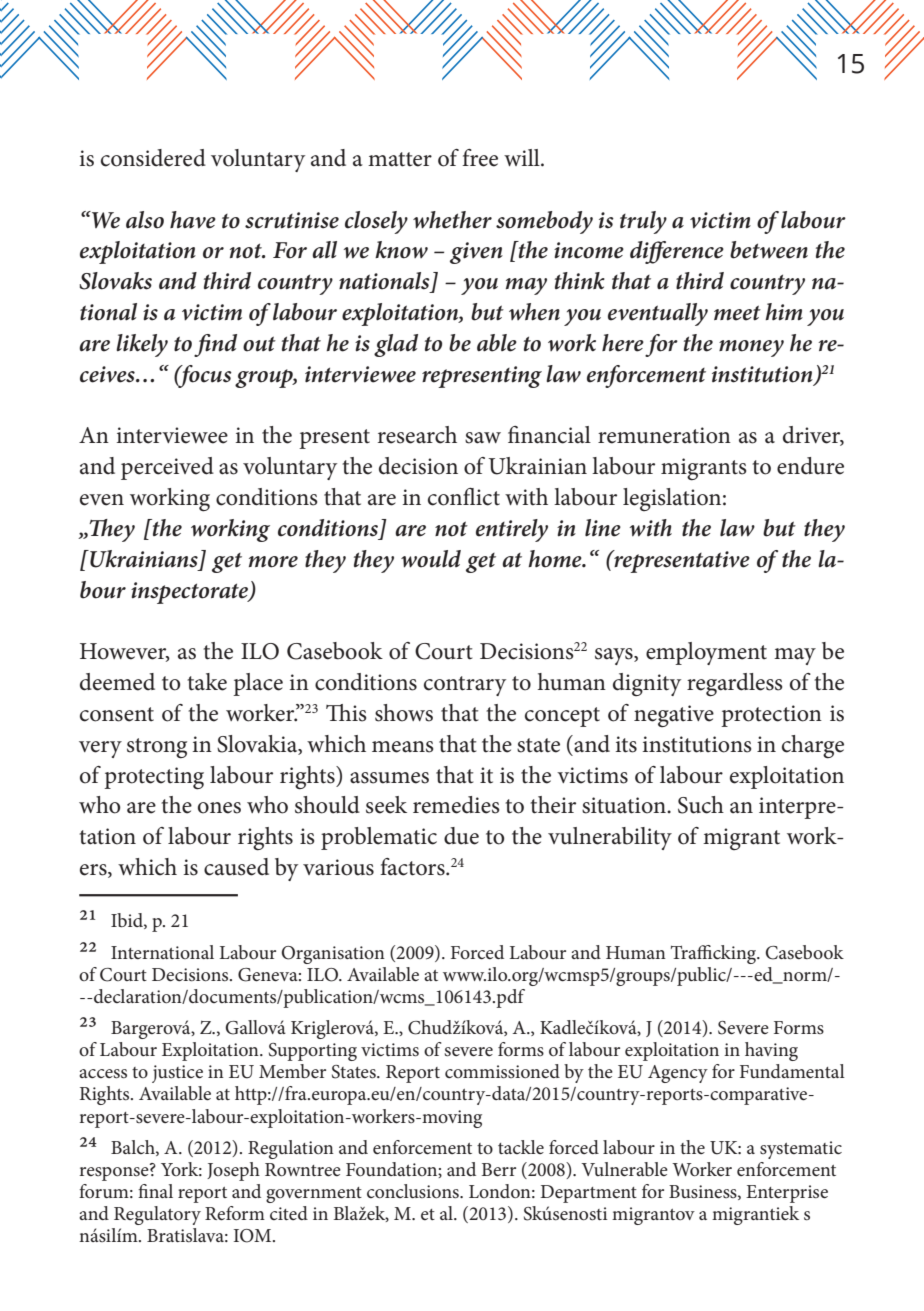 Image resolution: width=924 pixels, height=1311 pixels. What do you see at coordinates (769, 250) in the screenshot?
I see `between` at bounding box center [769, 250].
